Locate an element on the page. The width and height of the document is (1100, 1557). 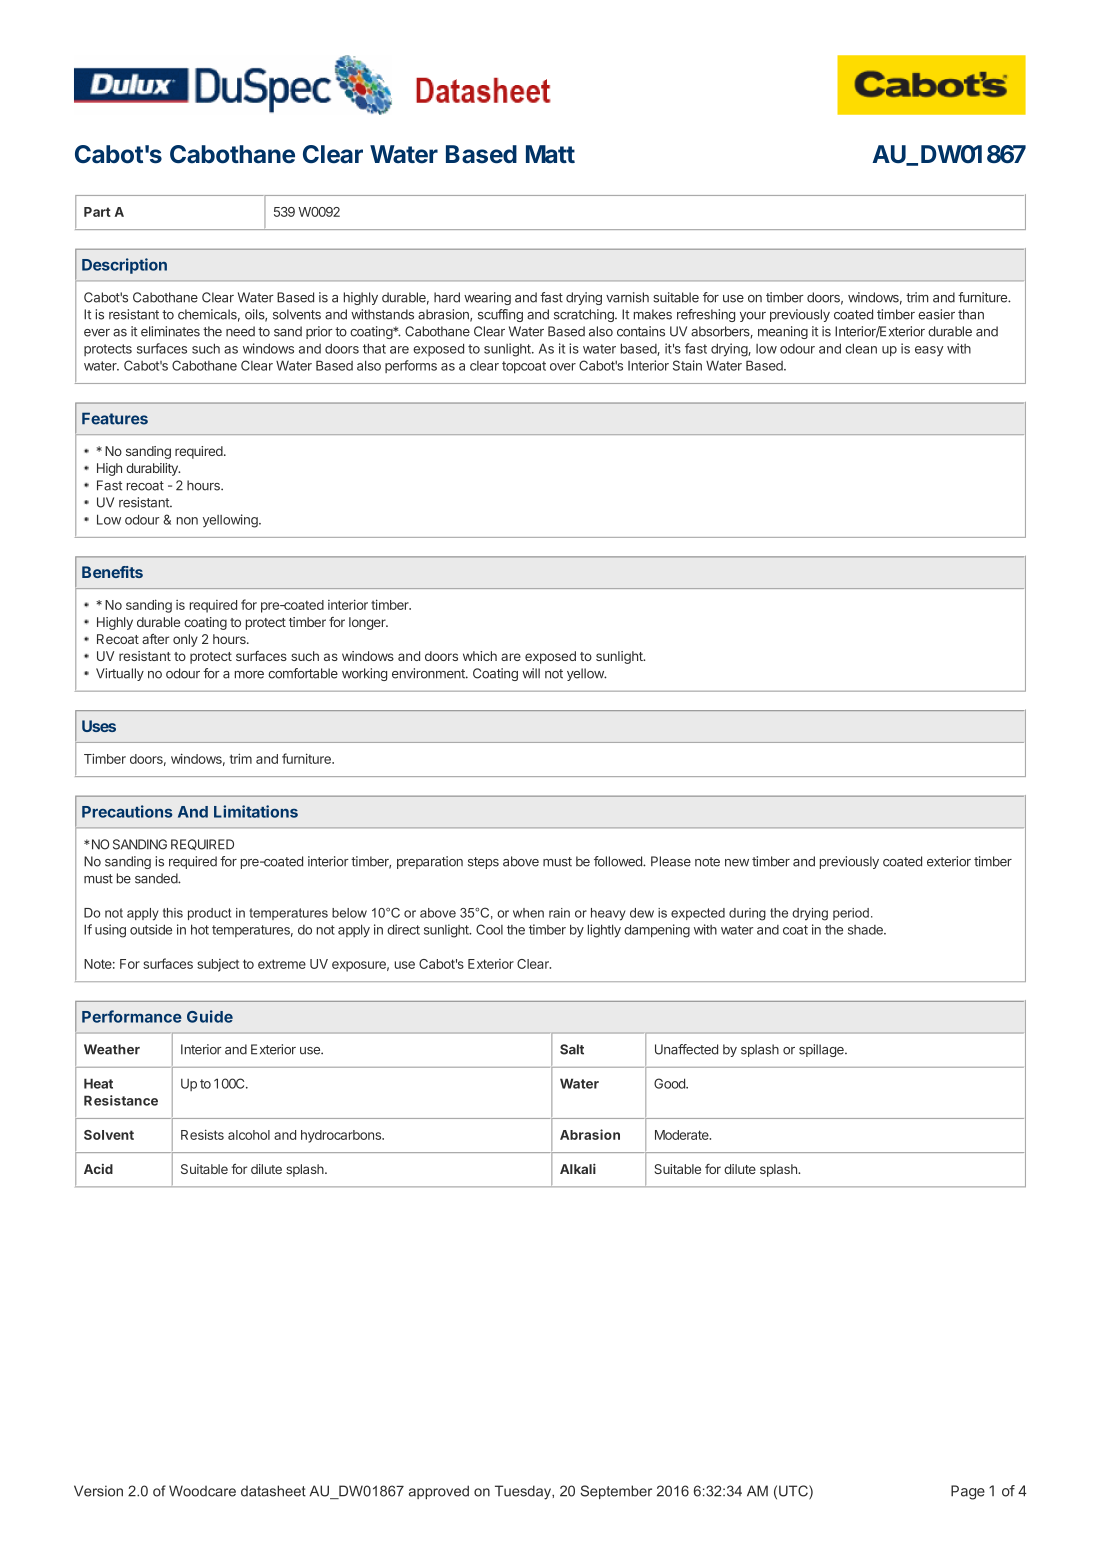
datasheet is located at coordinates (273, 1491).
